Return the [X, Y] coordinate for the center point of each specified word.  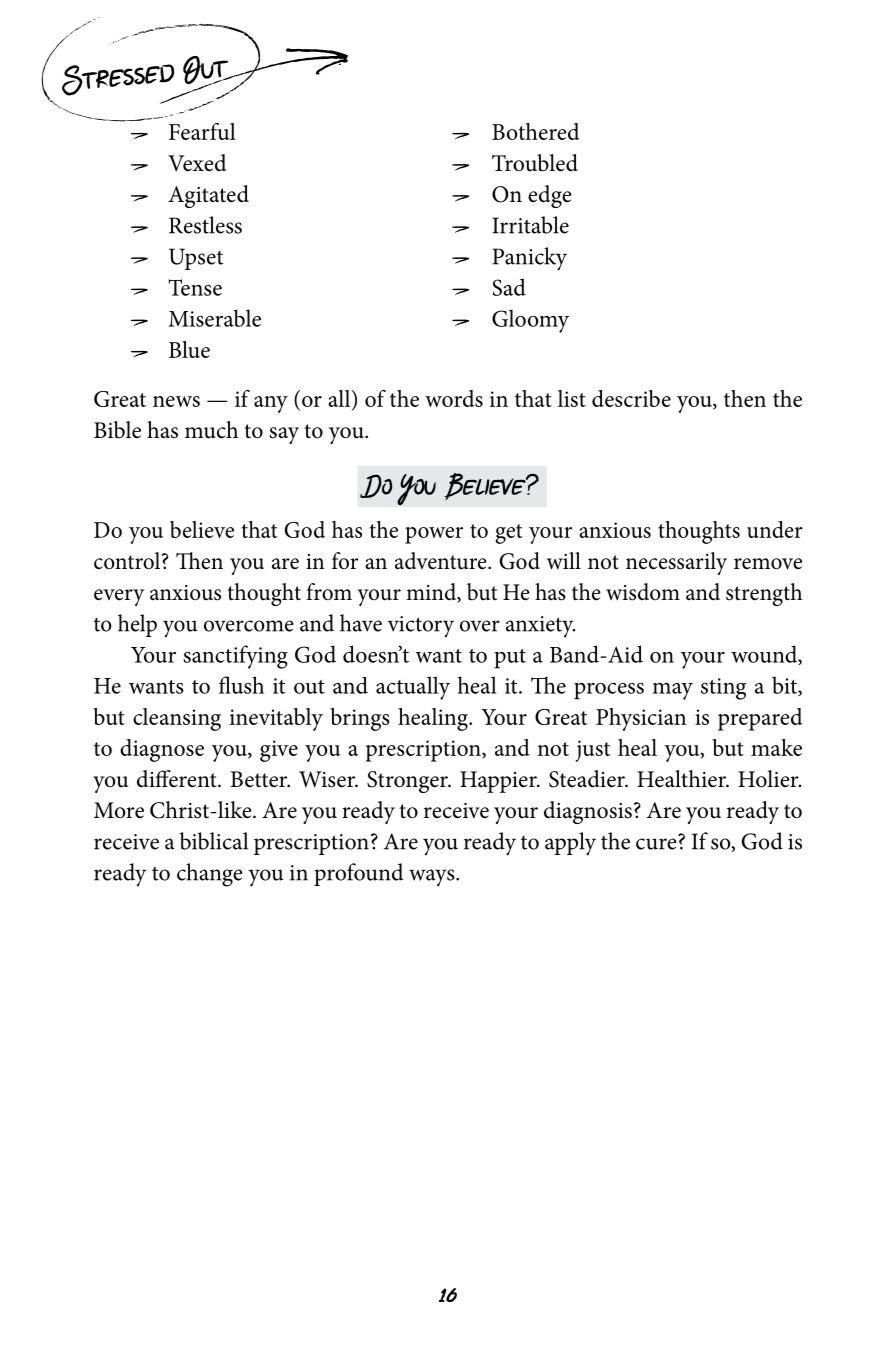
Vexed [197, 163]
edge [550, 196]
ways [433, 878]
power [434, 535]
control [128, 561]
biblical [213, 841]
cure [656, 844]
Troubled [535, 163]
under [775, 529]
